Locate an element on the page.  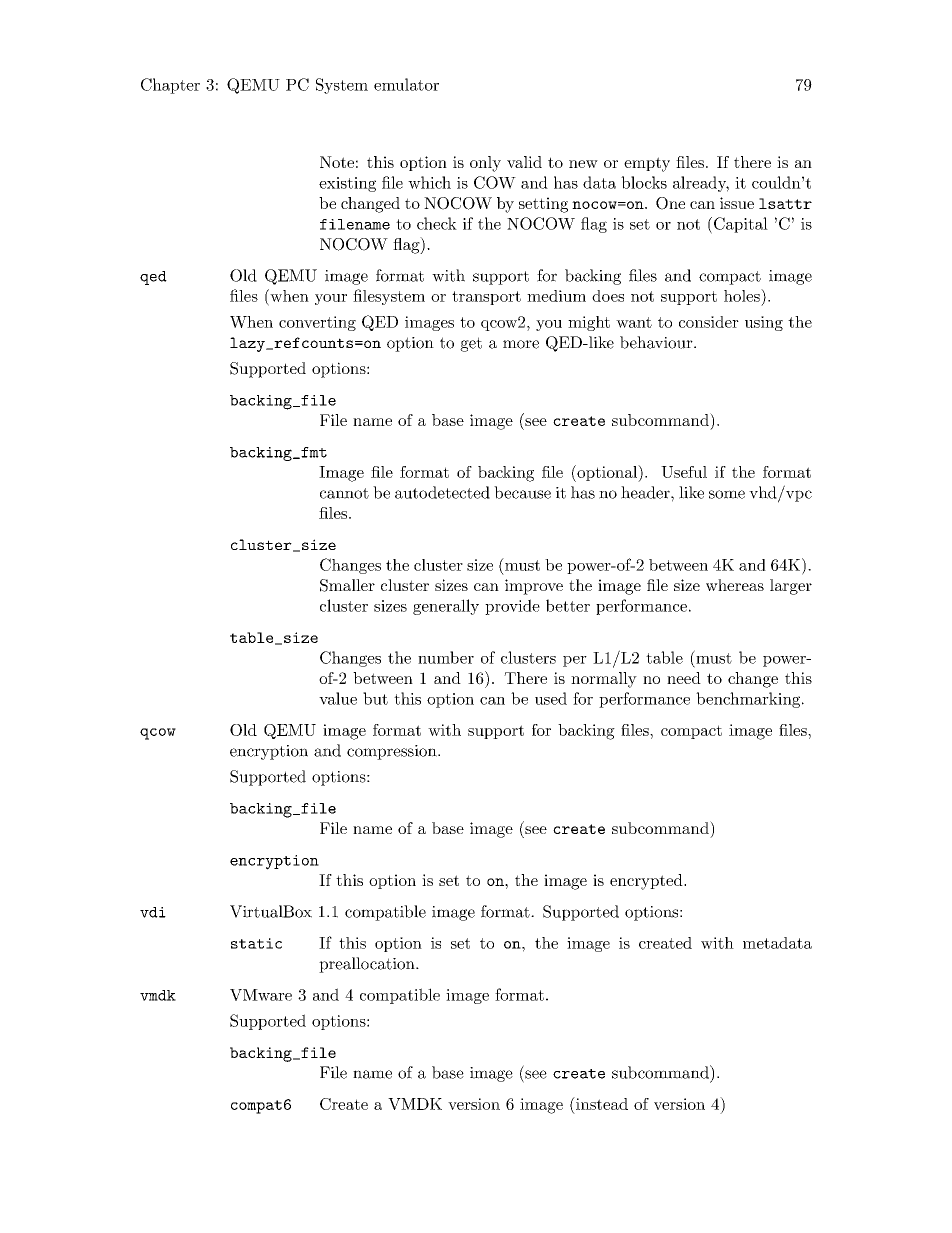
compression is located at coordinates (393, 752).
